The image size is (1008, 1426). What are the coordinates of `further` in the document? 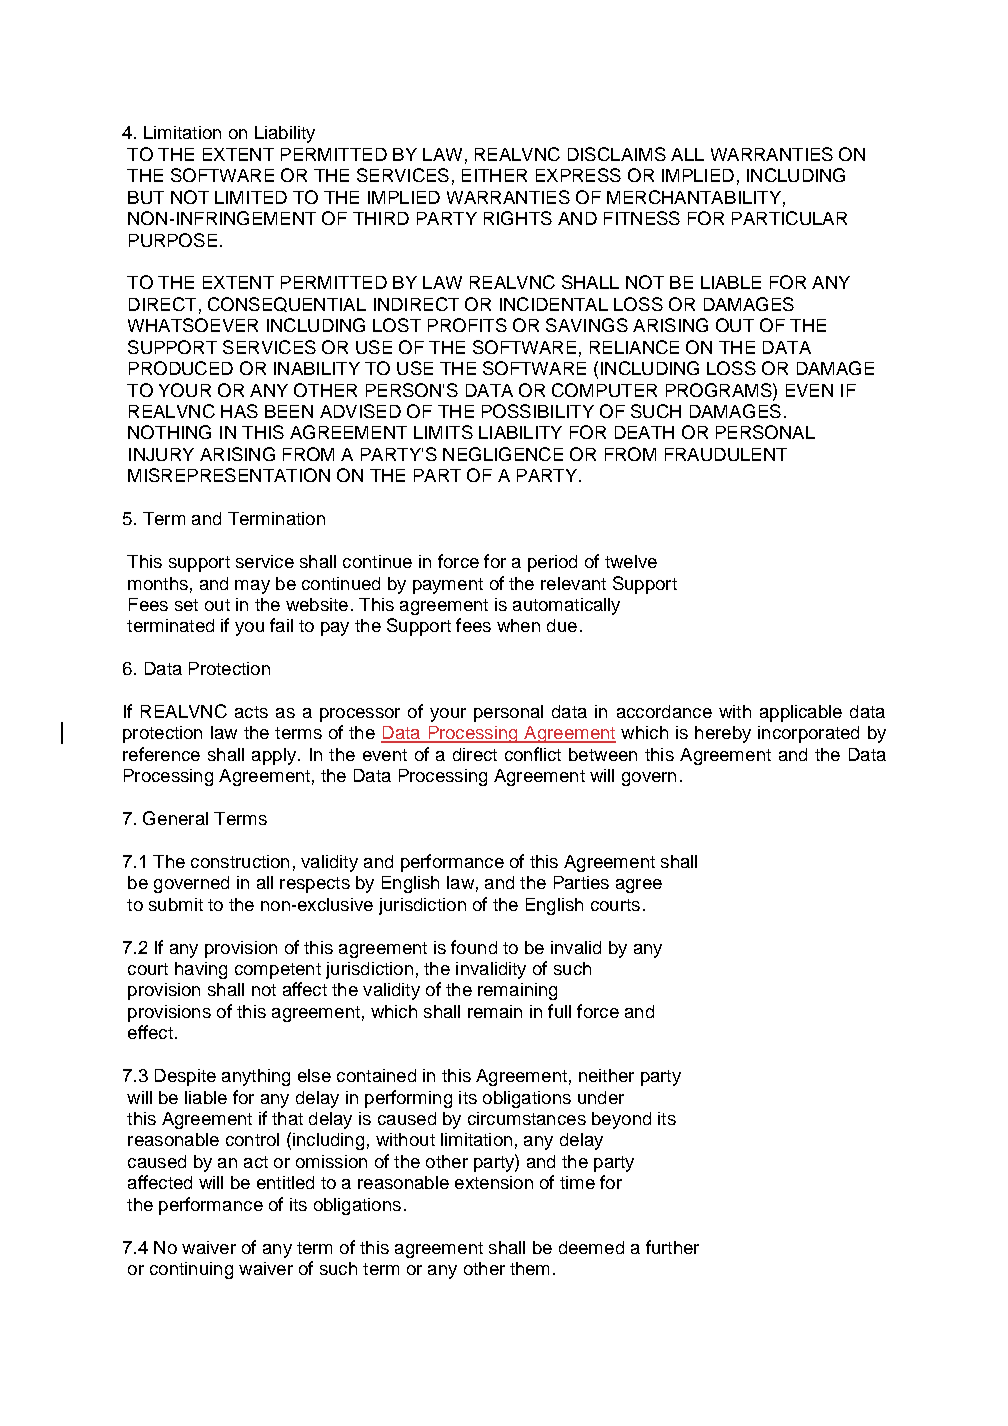 It's located at (672, 1247).
